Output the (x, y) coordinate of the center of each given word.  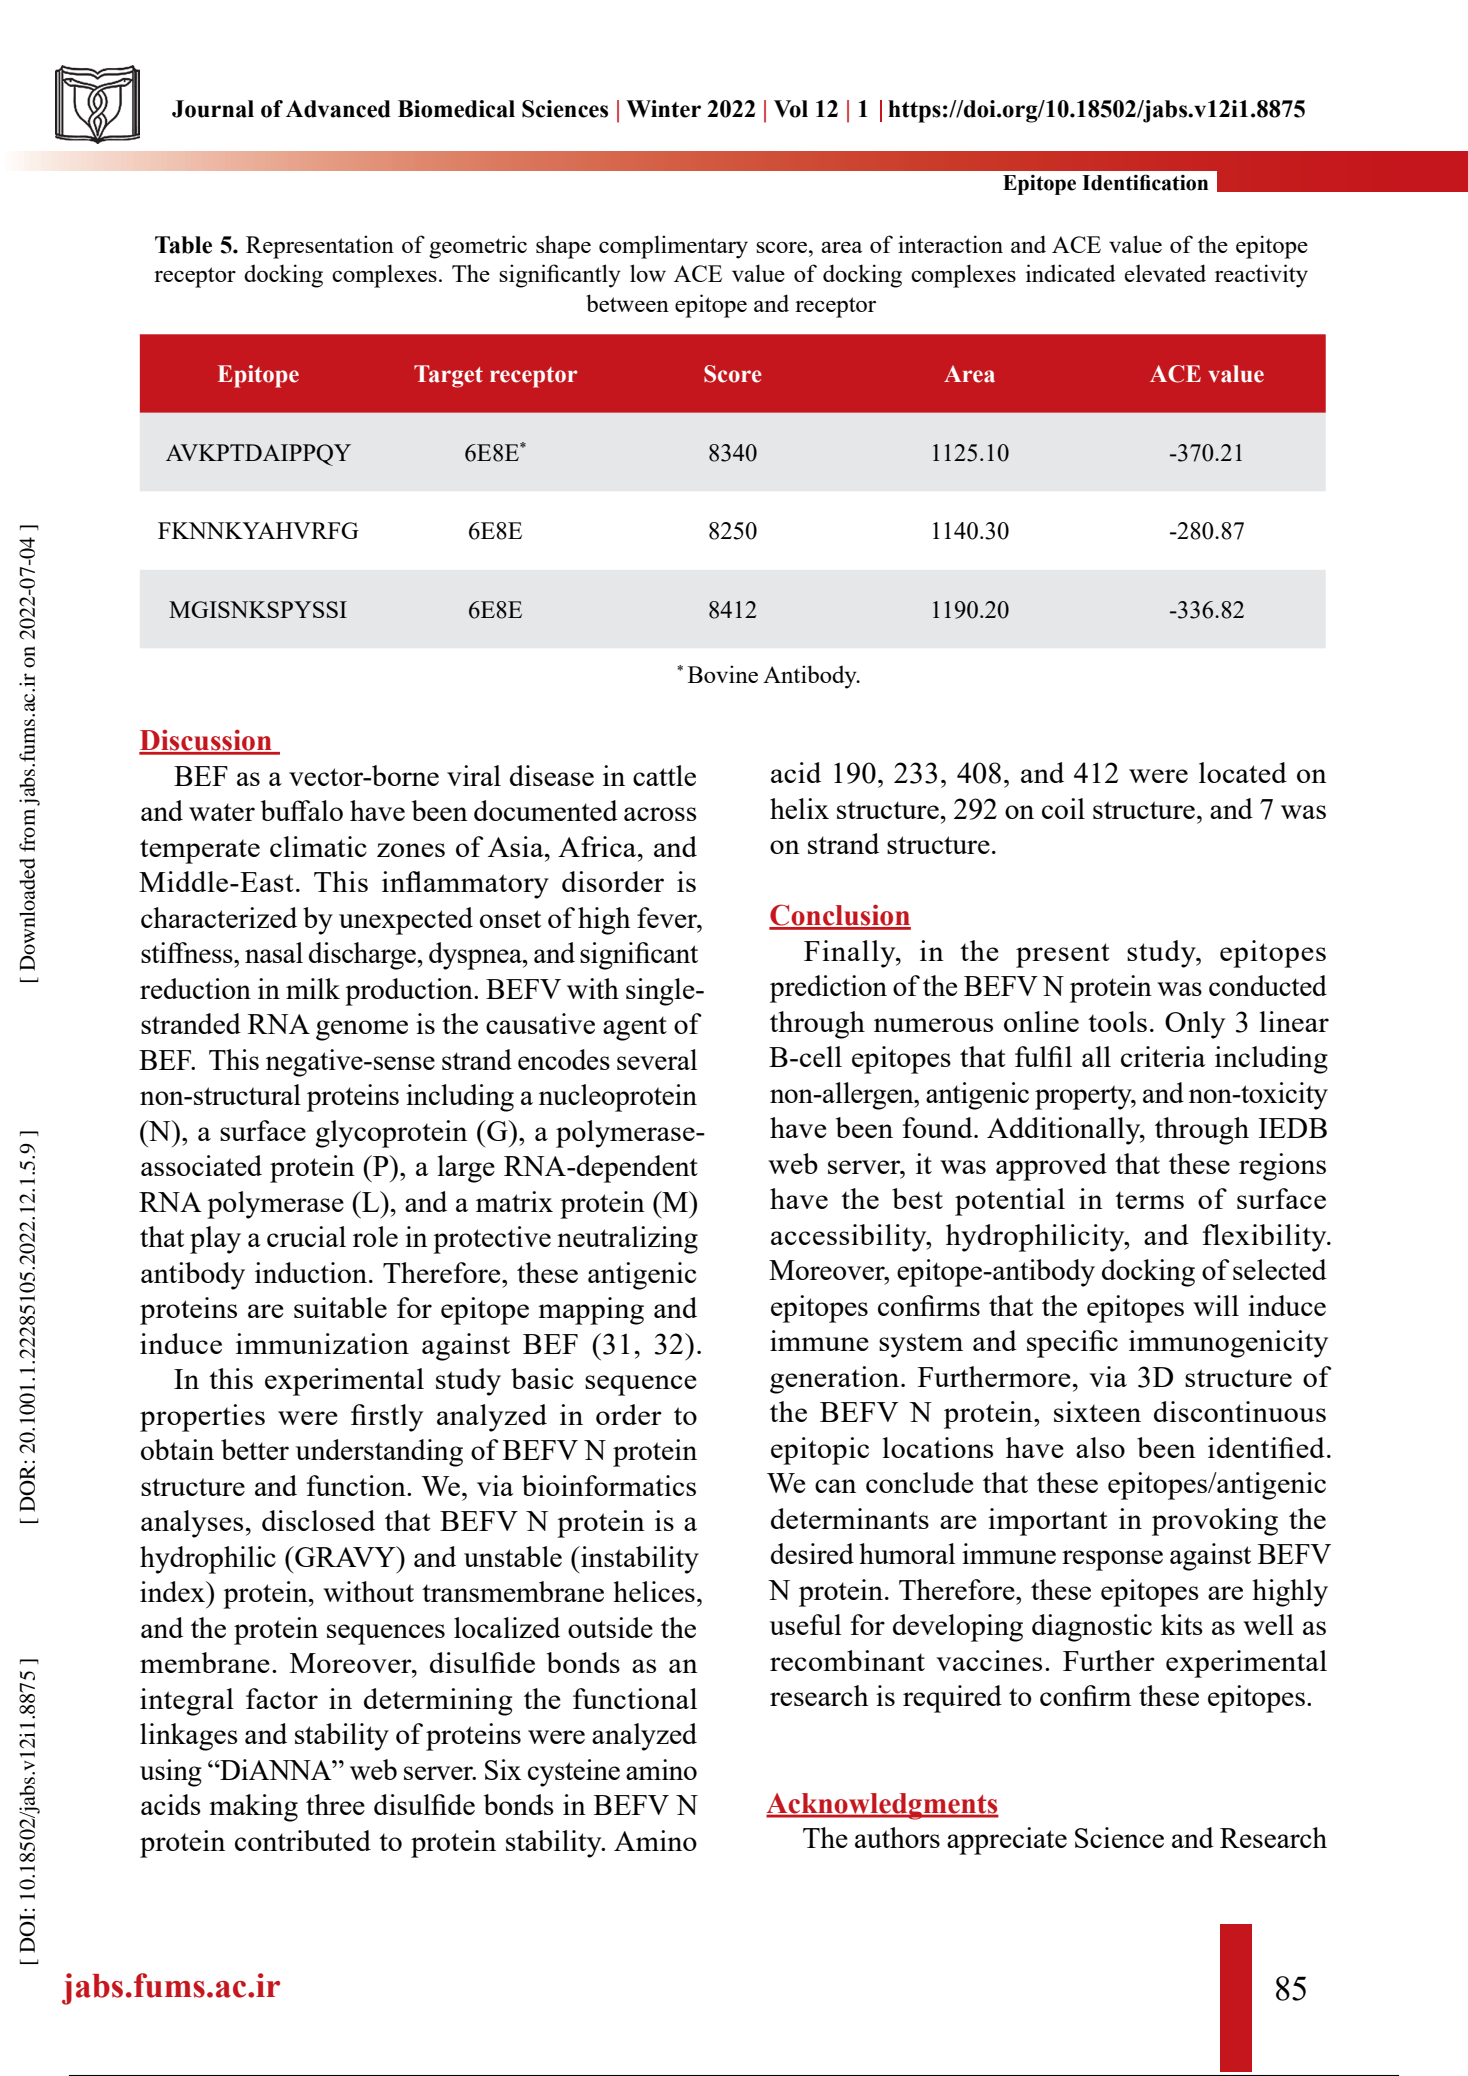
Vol (791, 109)
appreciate (1007, 1841)
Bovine (723, 674)
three (335, 1804)
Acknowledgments (882, 1806)
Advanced (338, 109)
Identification (1145, 182)
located (1243, 772)
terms (1149, 1200)
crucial (306, 1236)
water (222, 812)
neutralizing (627, 1240)
